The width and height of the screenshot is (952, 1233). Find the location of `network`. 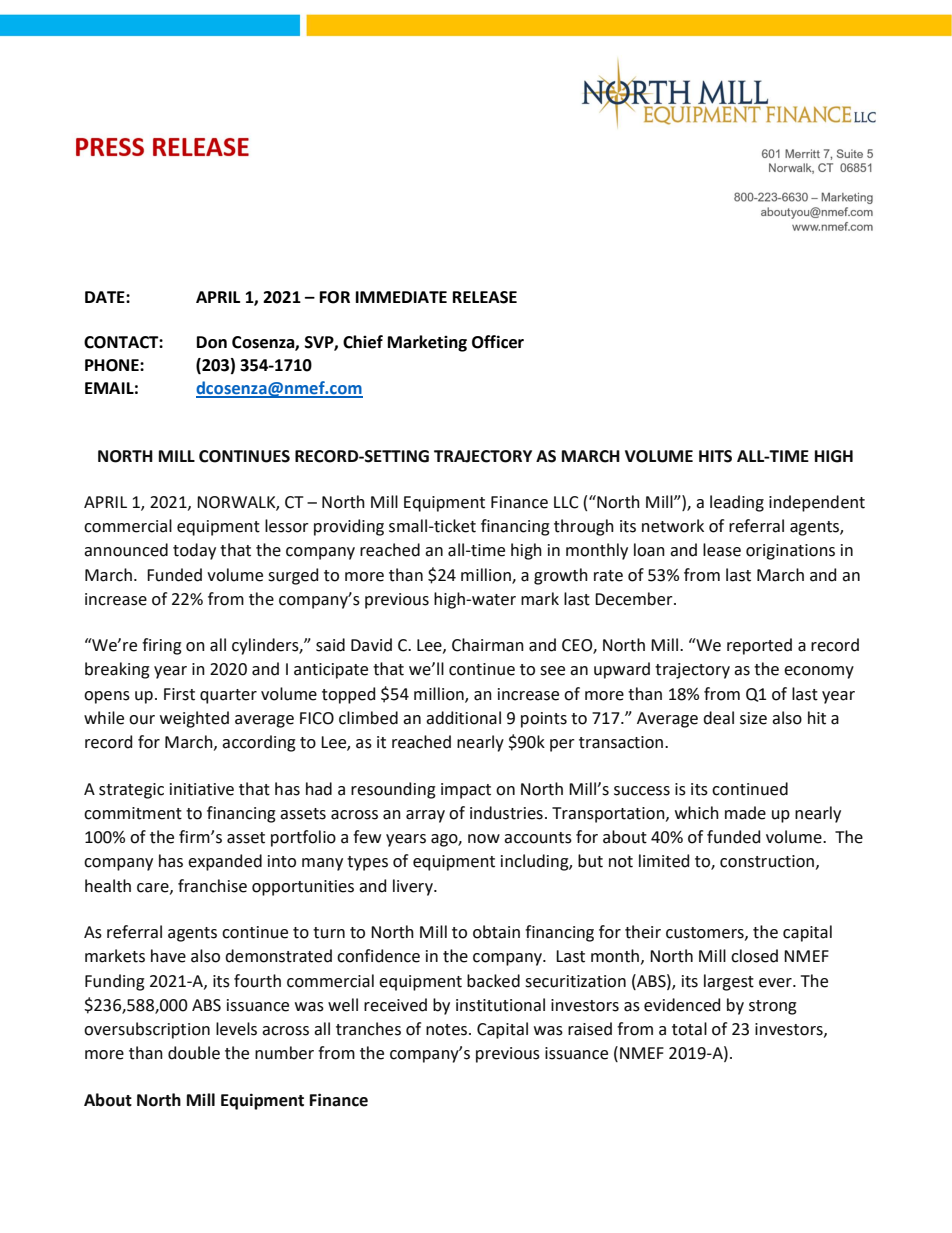

network is located at coordinates (673, 526).
